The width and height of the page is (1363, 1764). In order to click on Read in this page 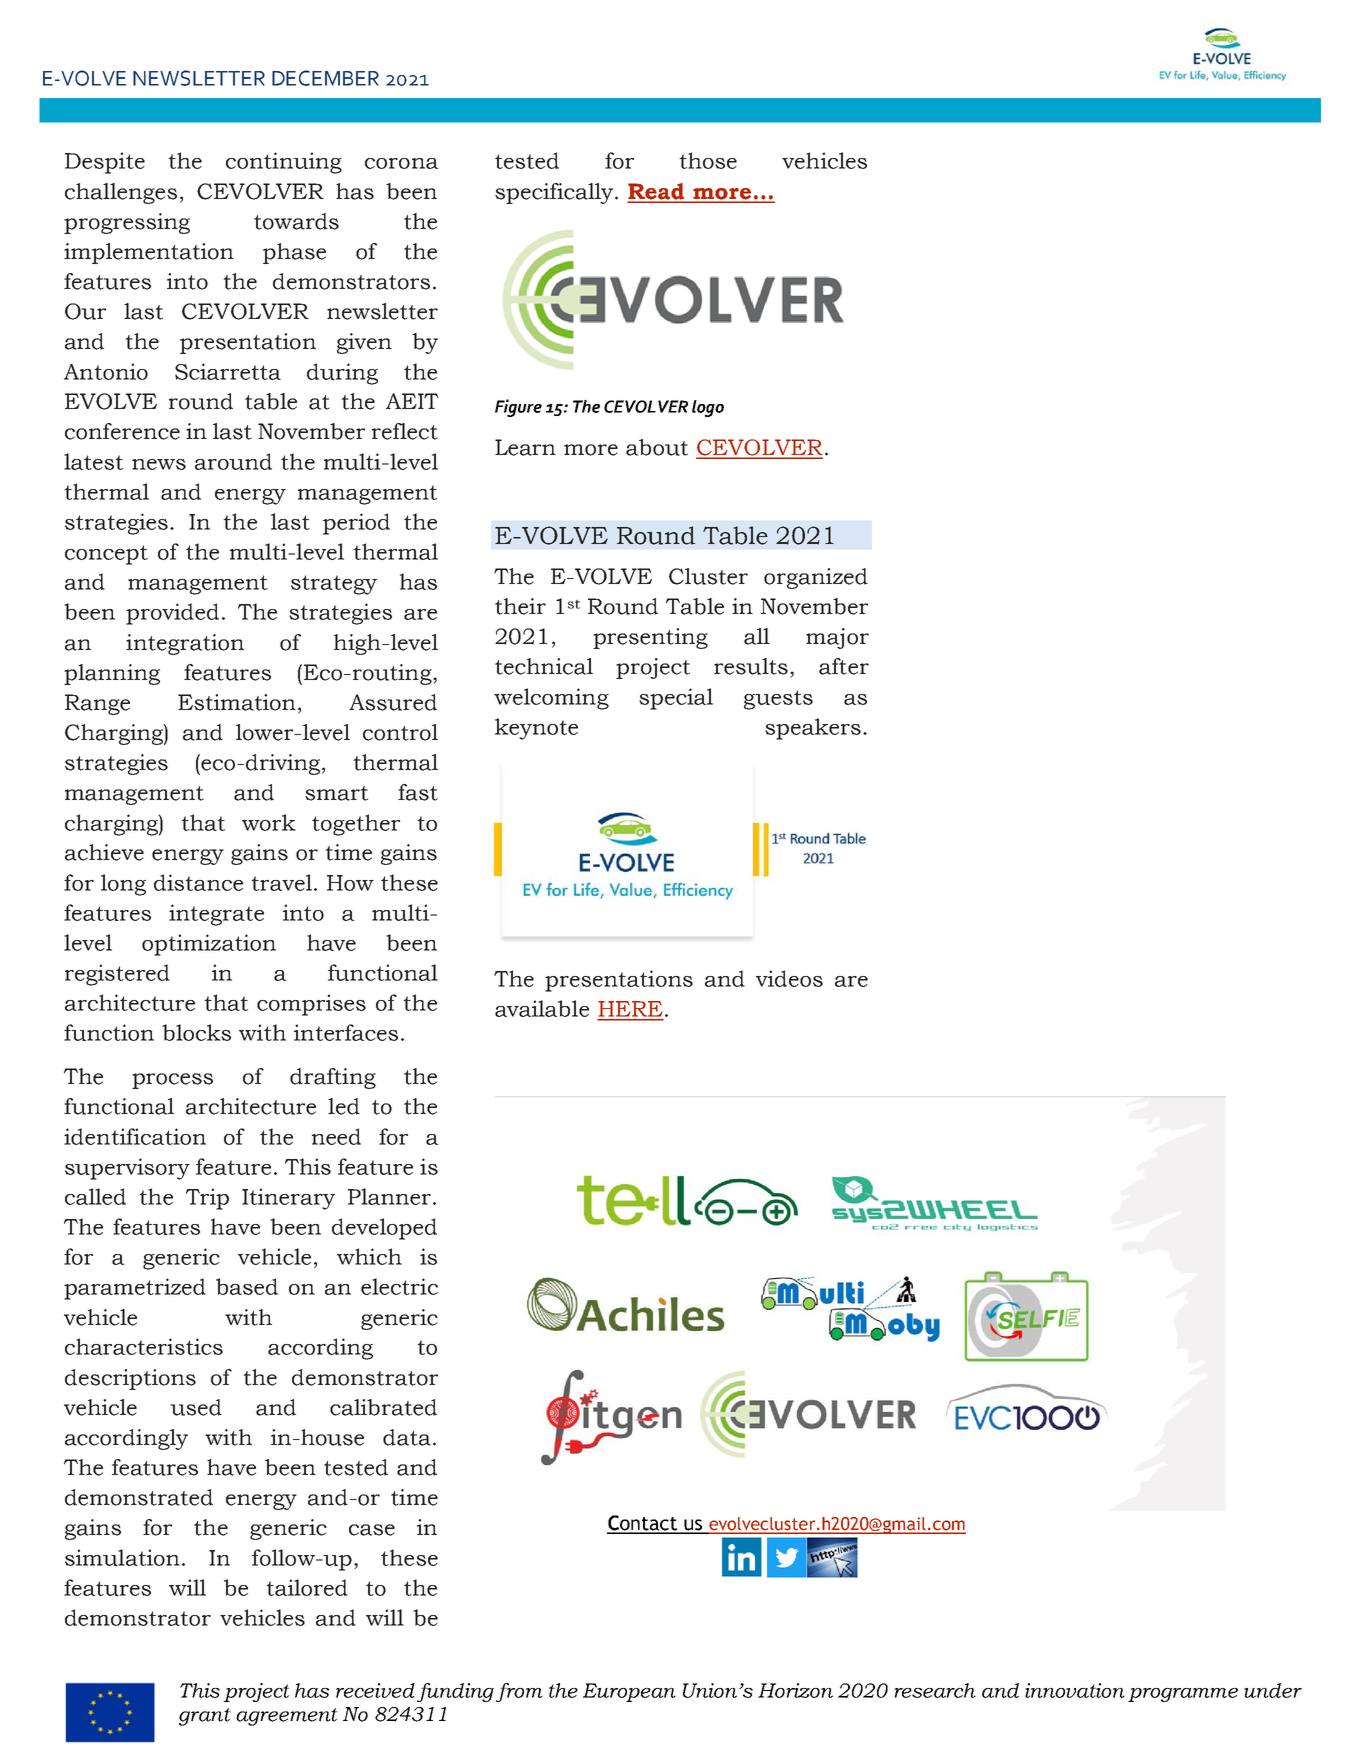, I will do `click(657, 192)`.
